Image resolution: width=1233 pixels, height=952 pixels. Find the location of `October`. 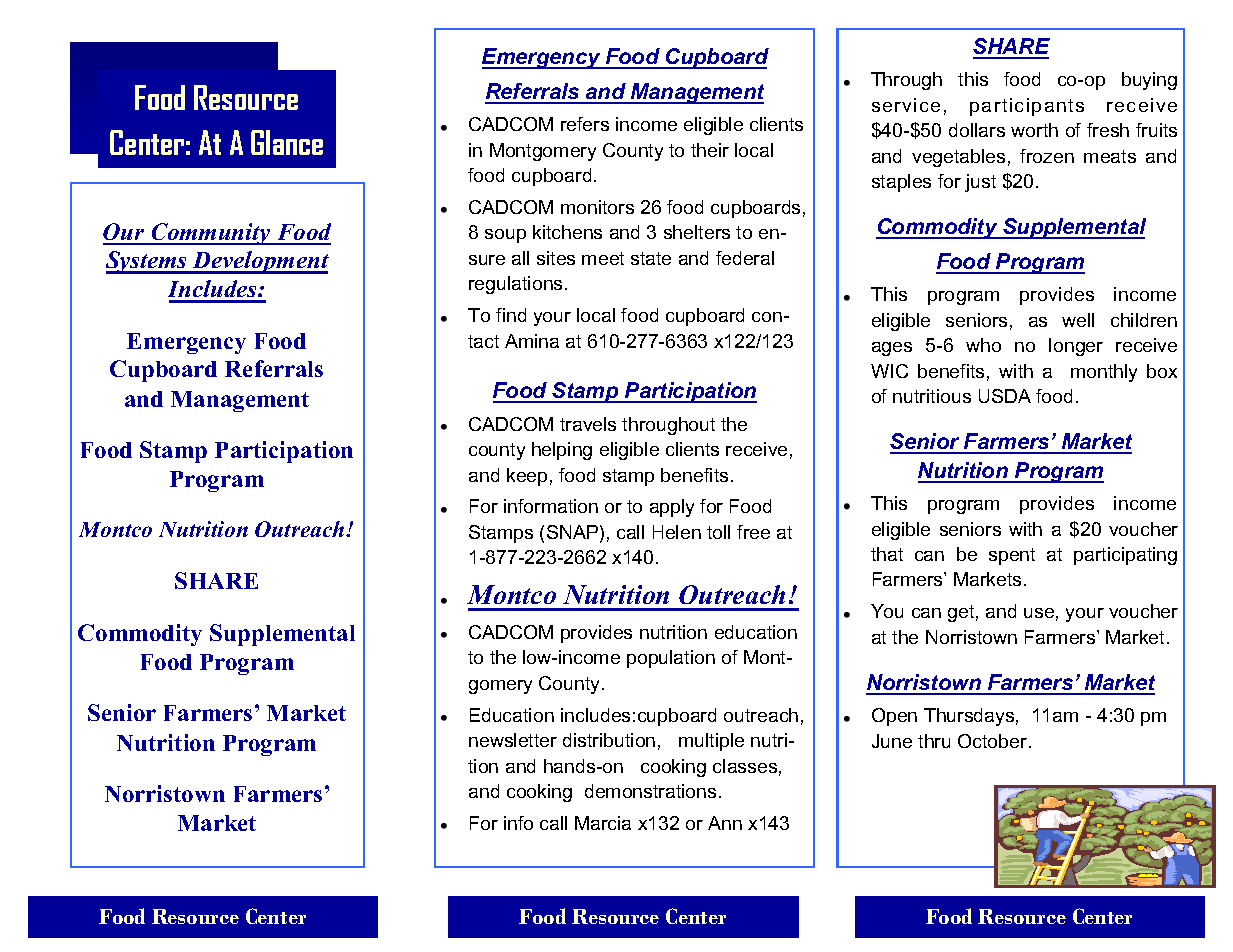

October is located at coordinates (994, 741).
